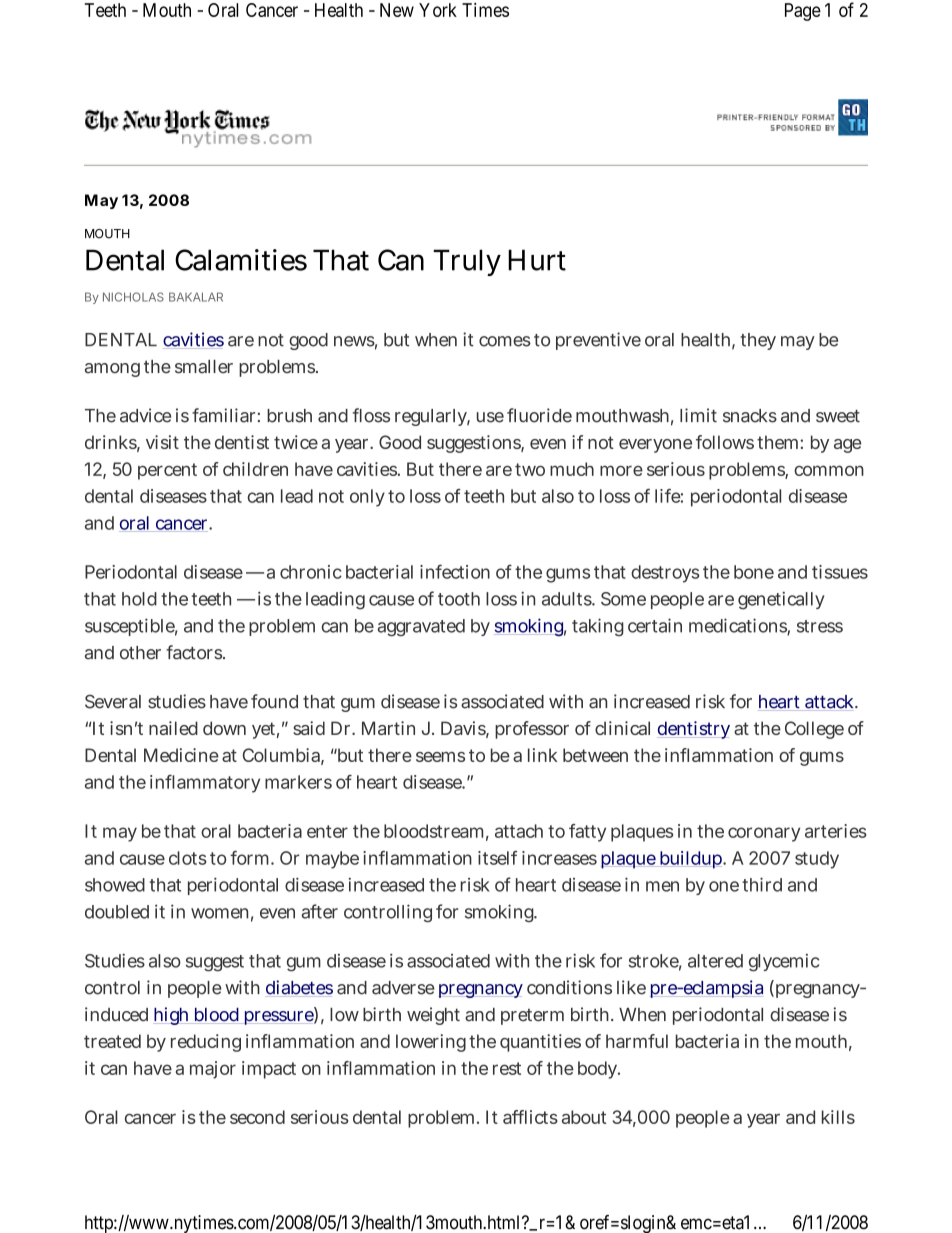  What do you see at coordinates (438, 10) in the screenshot?
I see `York` at bounding box center [438, 10].
